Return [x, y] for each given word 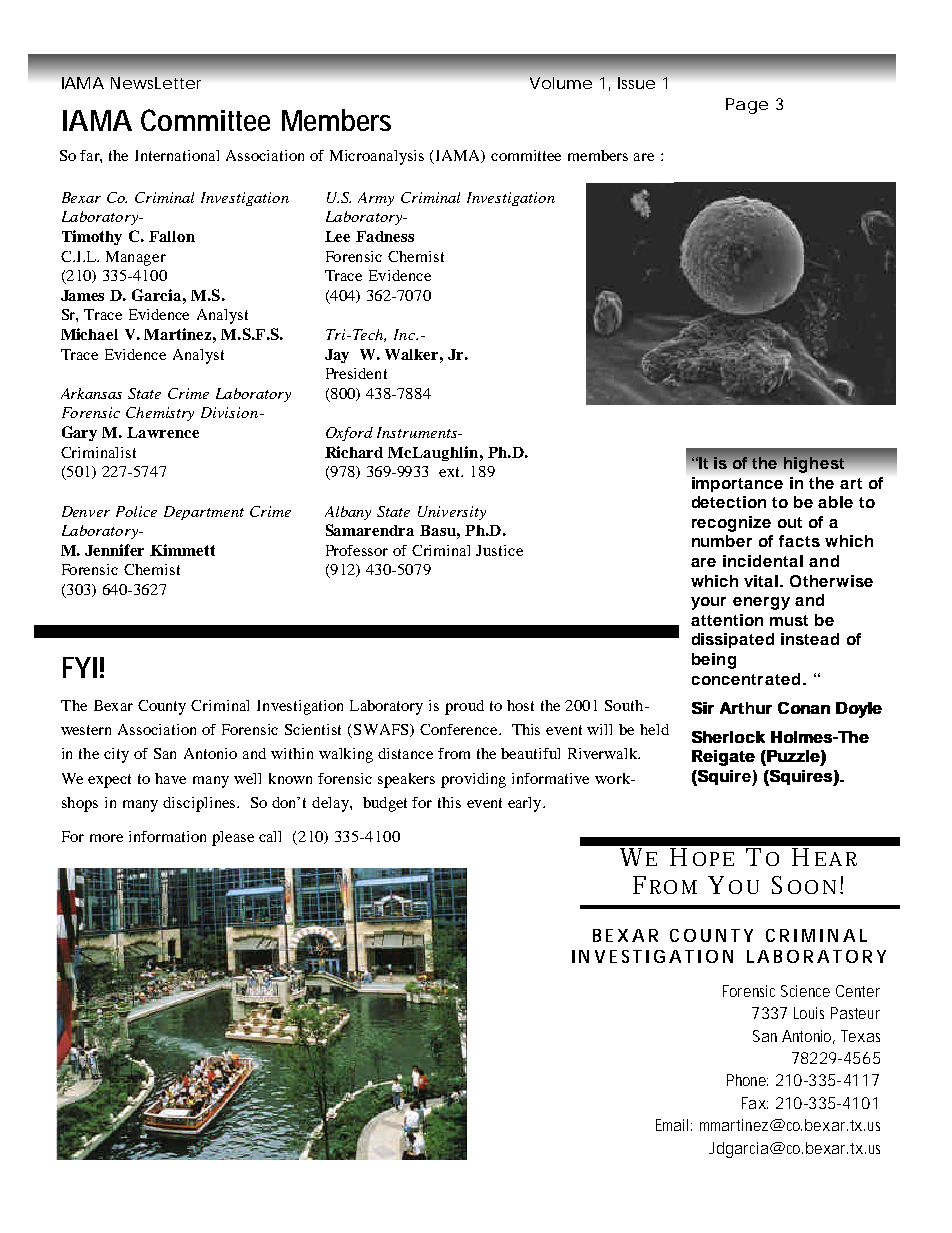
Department [204, 513]
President [356, 373]
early [526, 804]
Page [747, 106]
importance [737, 484]
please [233, 838]
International [177, 155]
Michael [89, 334]
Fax [755, 1103]
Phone [747, 1080]
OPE [713, 859]
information [167, 836]
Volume [561, 83]
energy [761, 603]
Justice [499, 550]
